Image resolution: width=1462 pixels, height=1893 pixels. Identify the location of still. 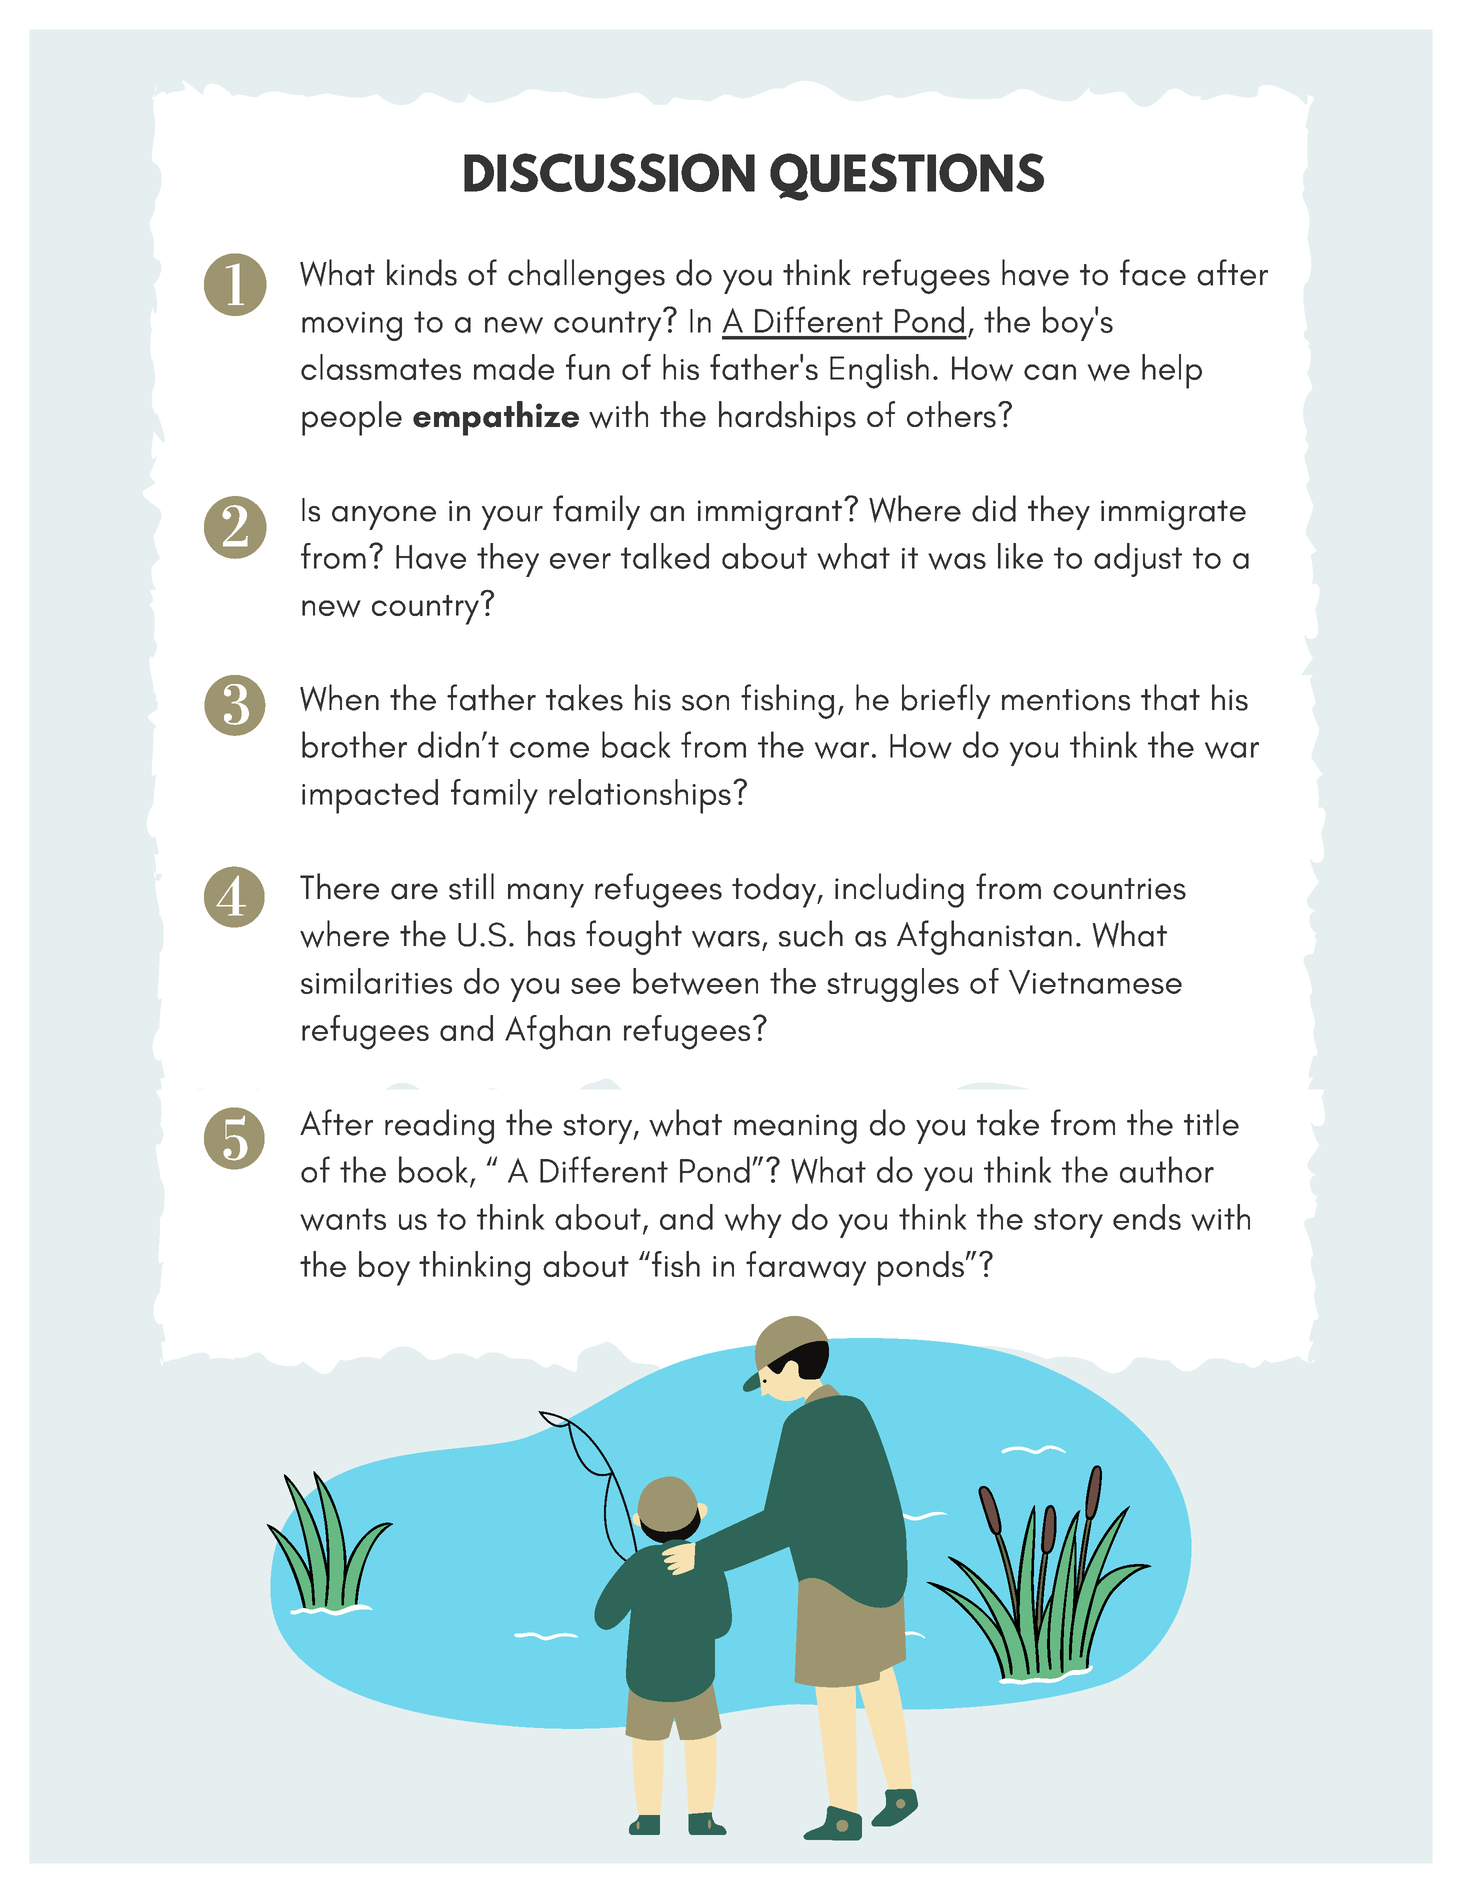
(471, 886).
